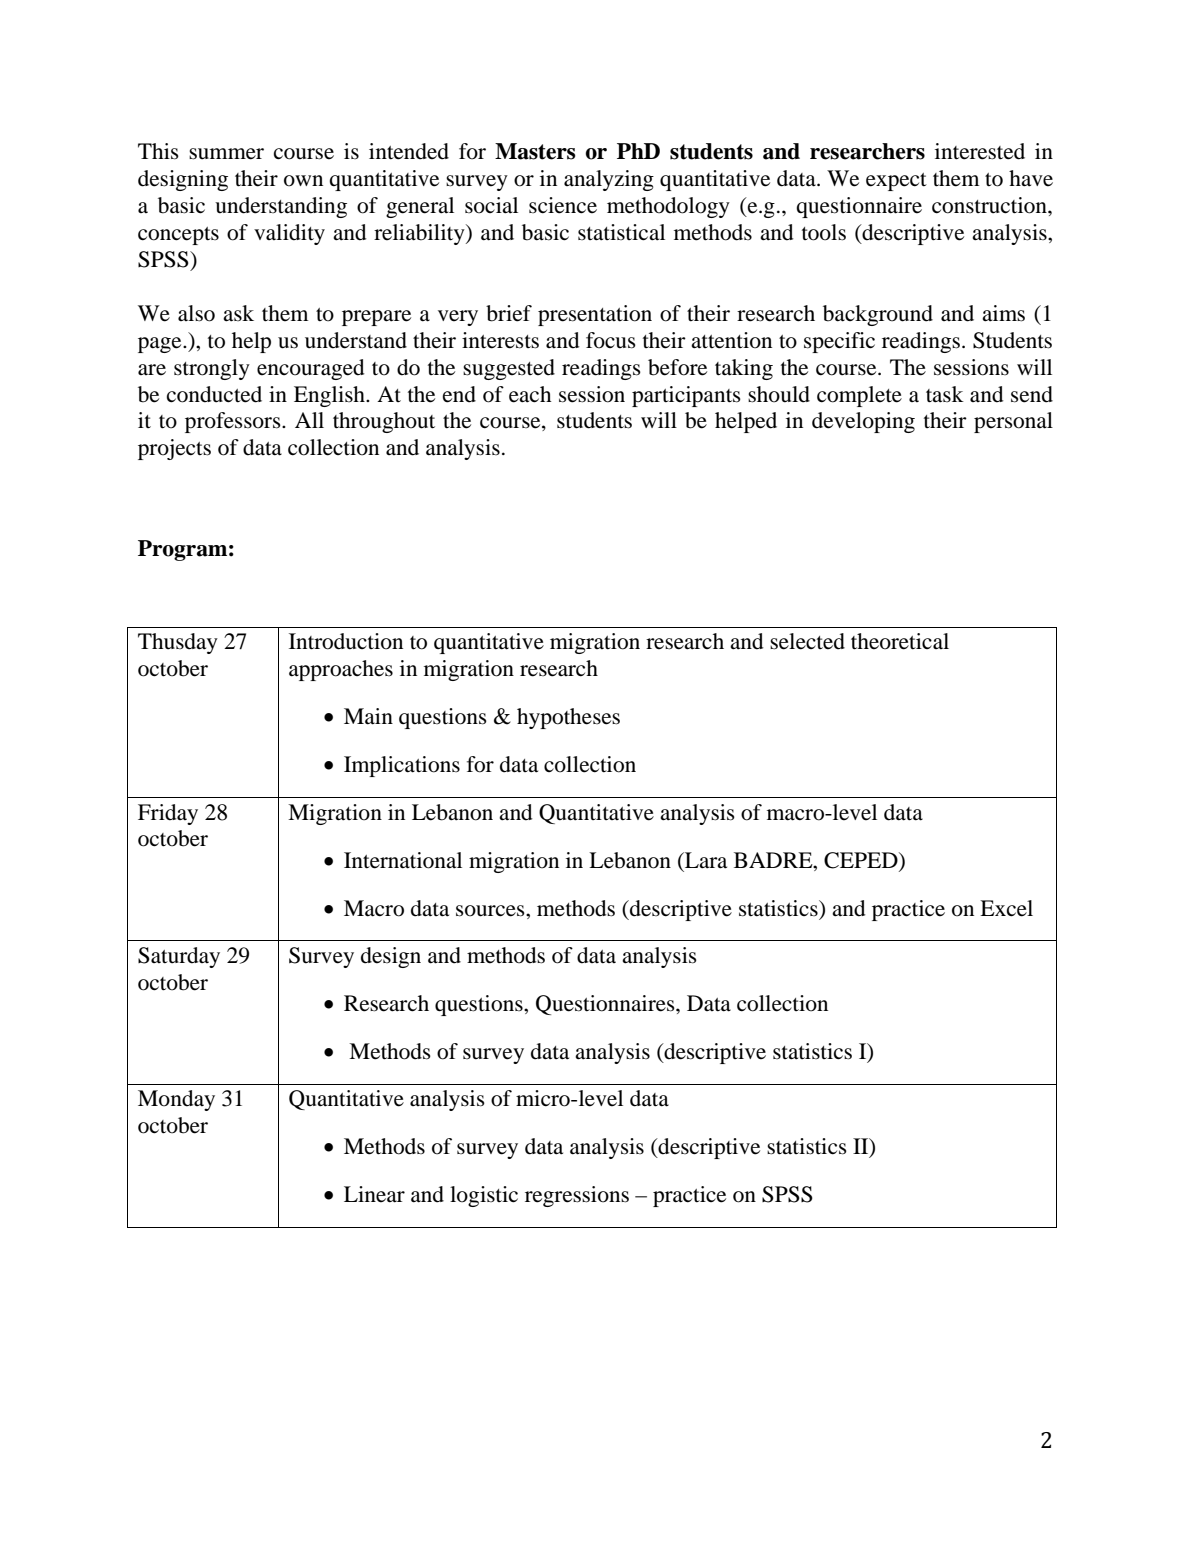 The width and height of the screenshot is (1191, 1542). What do you see at coordinates (303, 181) in the screenshot?
I see `own` at bounding box center [303, 181].
